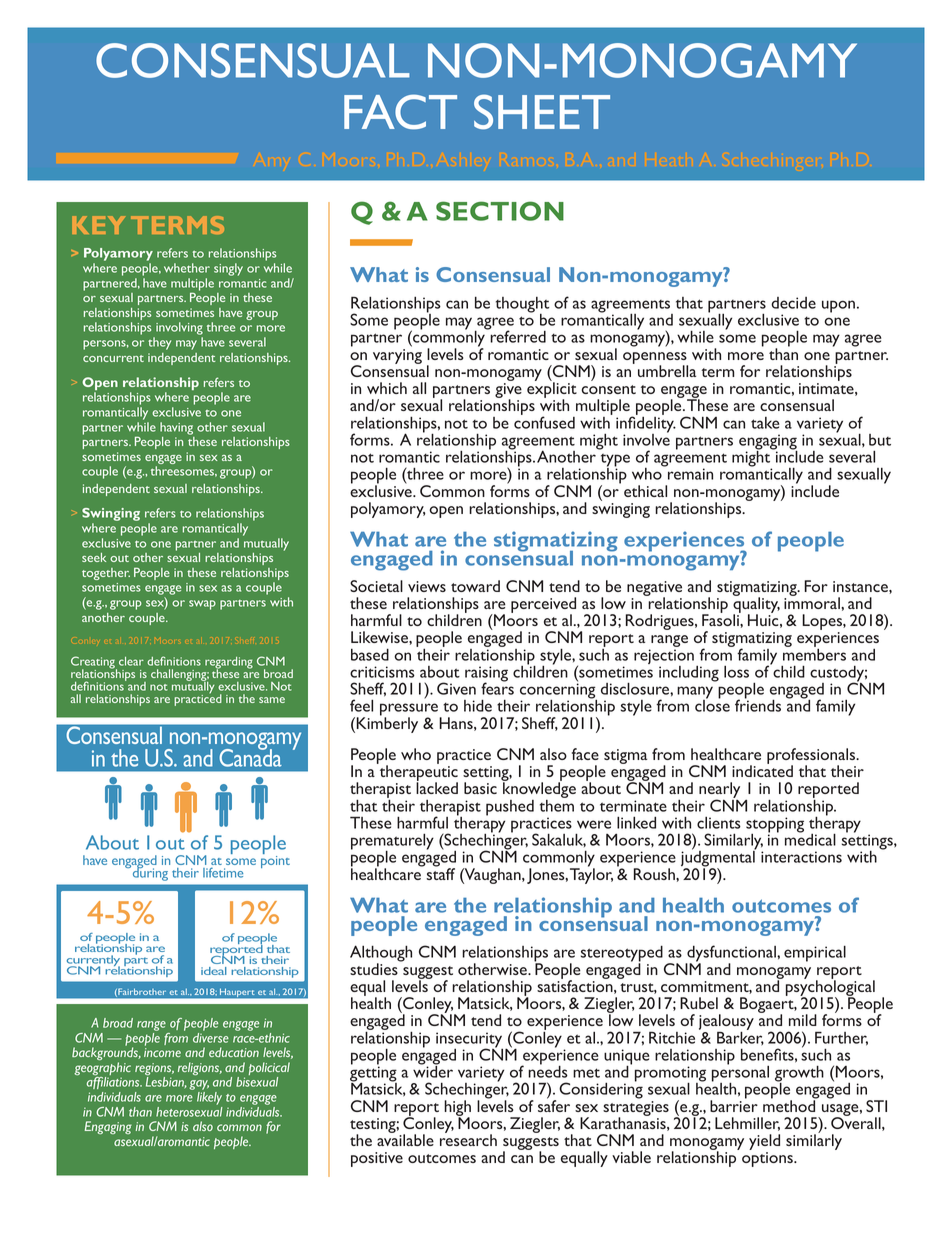 The height and width of the document is (1233, 952). Describe the element at coordinates (176, 428) in the document. I see `having` at that location.
